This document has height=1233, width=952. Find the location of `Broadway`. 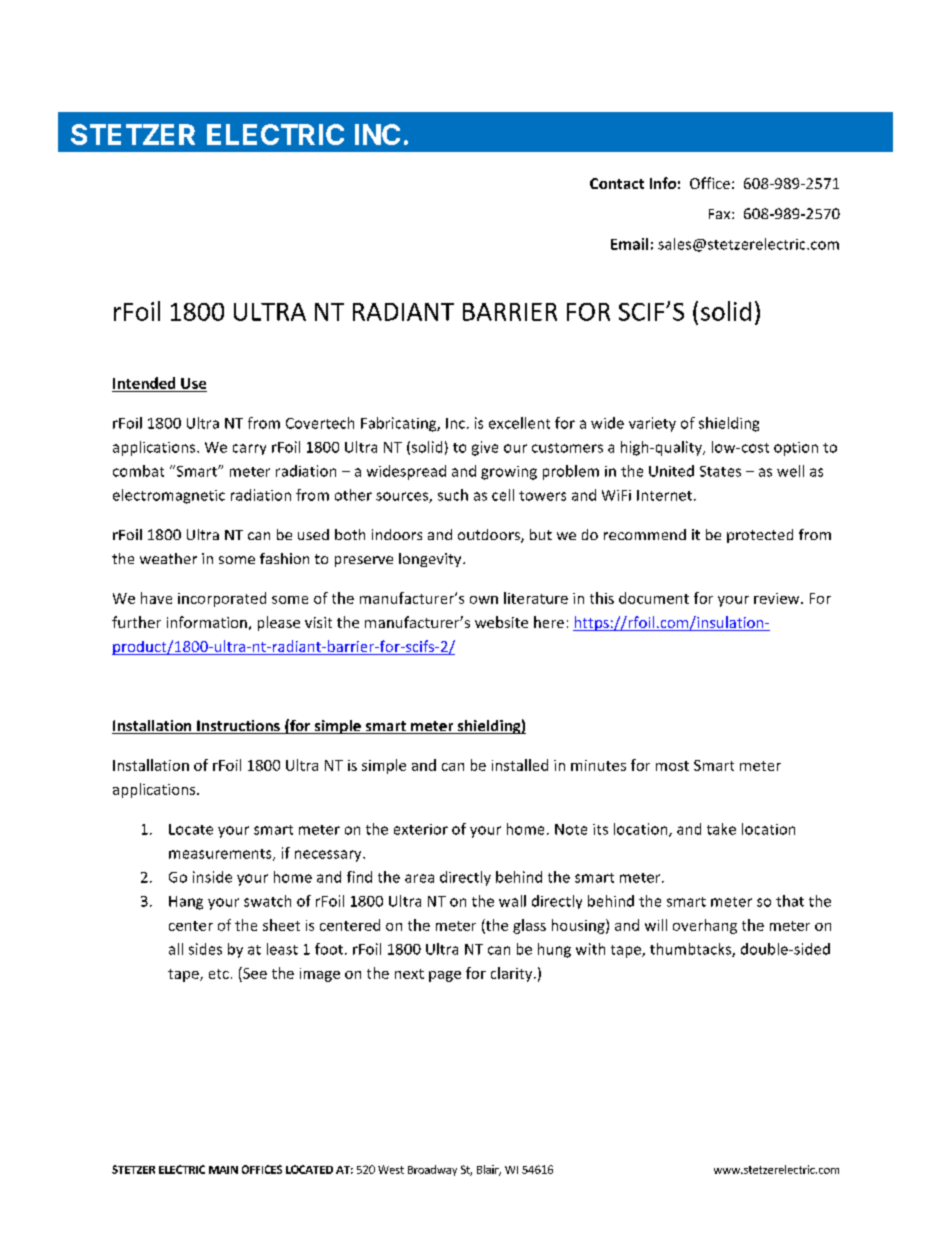

Broadway is located at coordinates (432, 1170).
